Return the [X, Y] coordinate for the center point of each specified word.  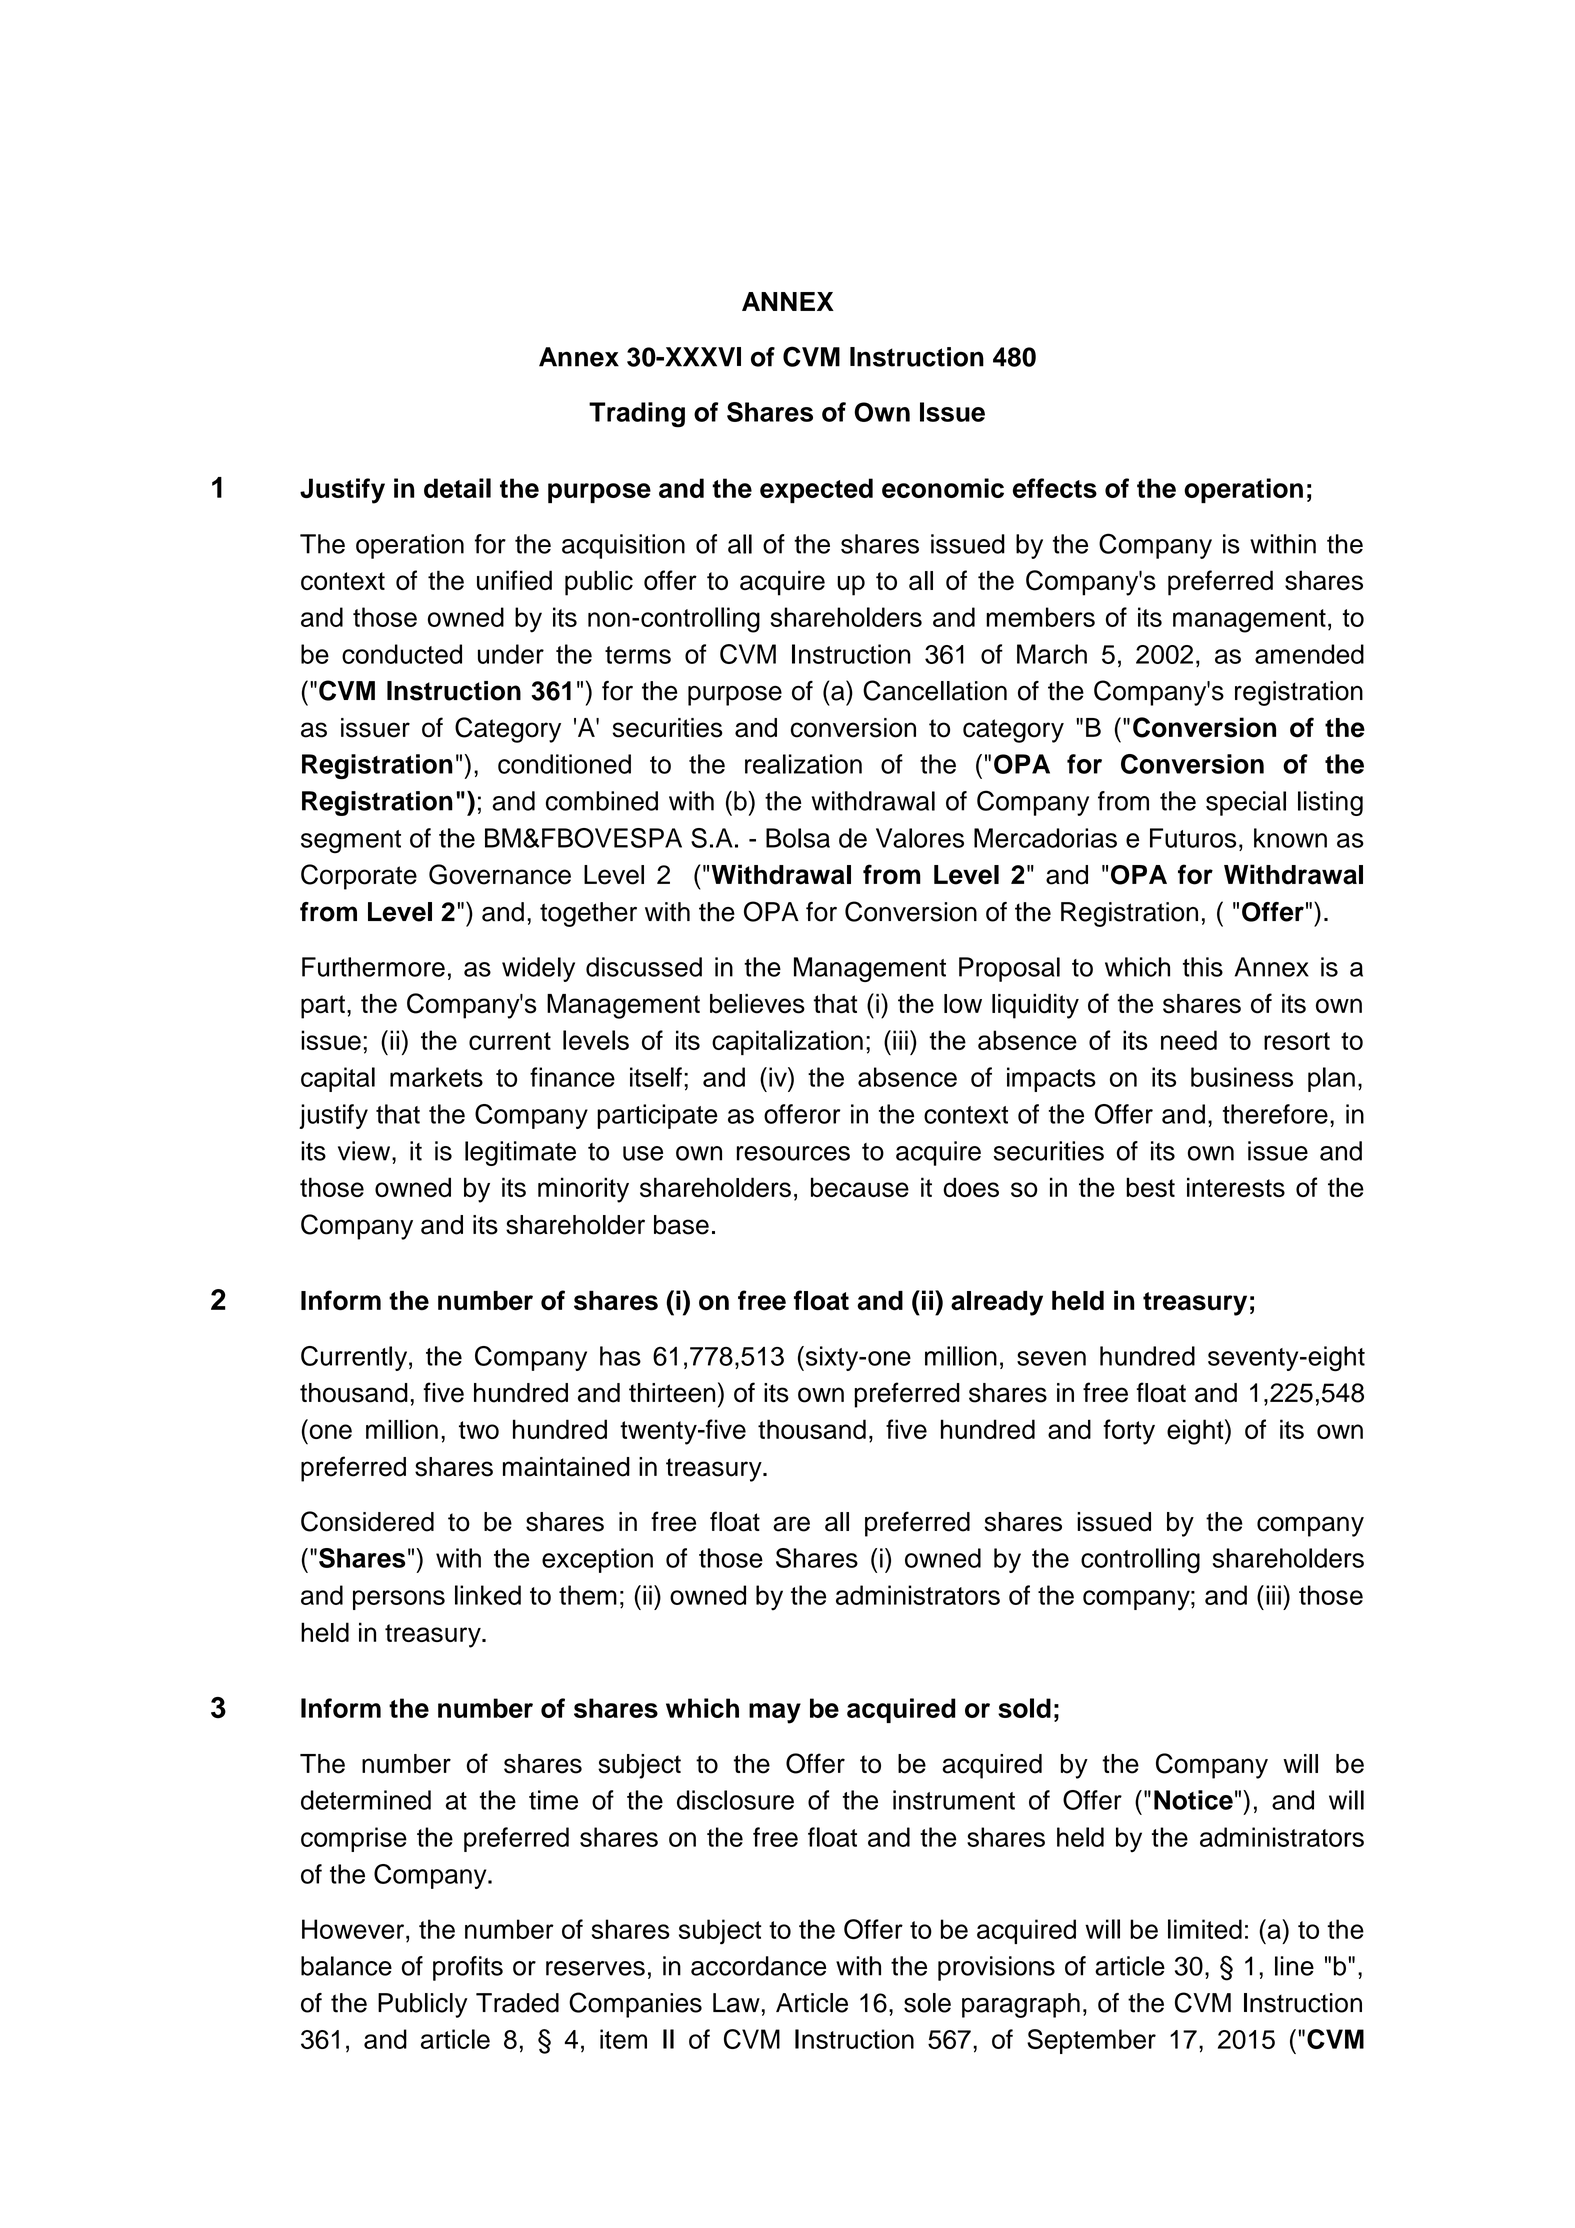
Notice [1193, 1800]
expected [816, 490]
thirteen [672, 1393]
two [479, 1430]
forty [1129, 1432]
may [775, 1713]
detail [457, 488]
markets [436, 1077]
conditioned [564, 764]
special [1246, 803]
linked [488, 1595]
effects [1055, 488]
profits [468, 1968]
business [1242, 1077]
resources [793, 1153]
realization [803, 764]
